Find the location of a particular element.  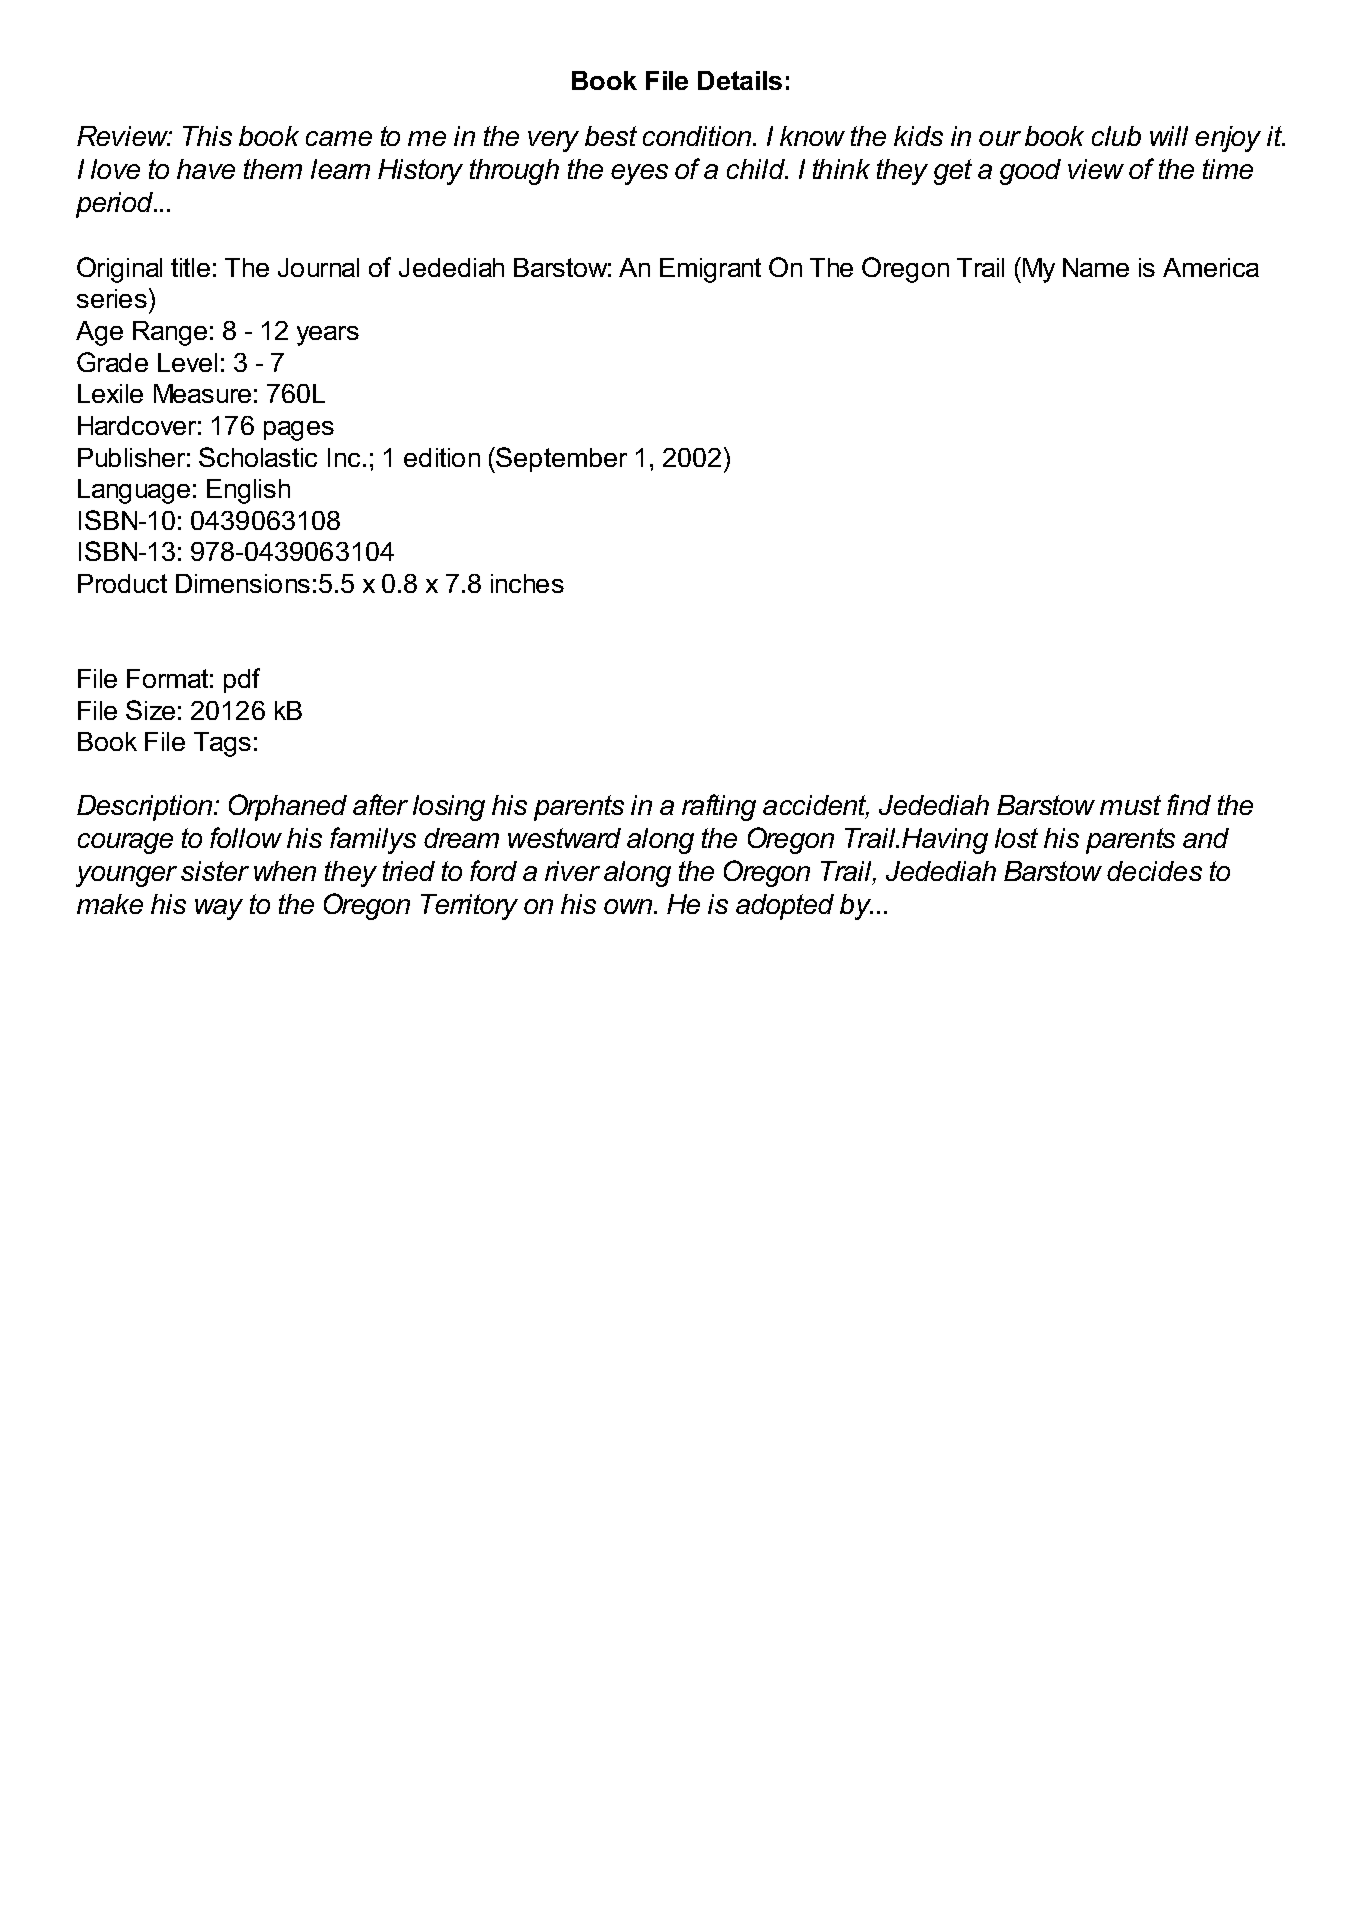

This is located at coordinates (207, 136).
